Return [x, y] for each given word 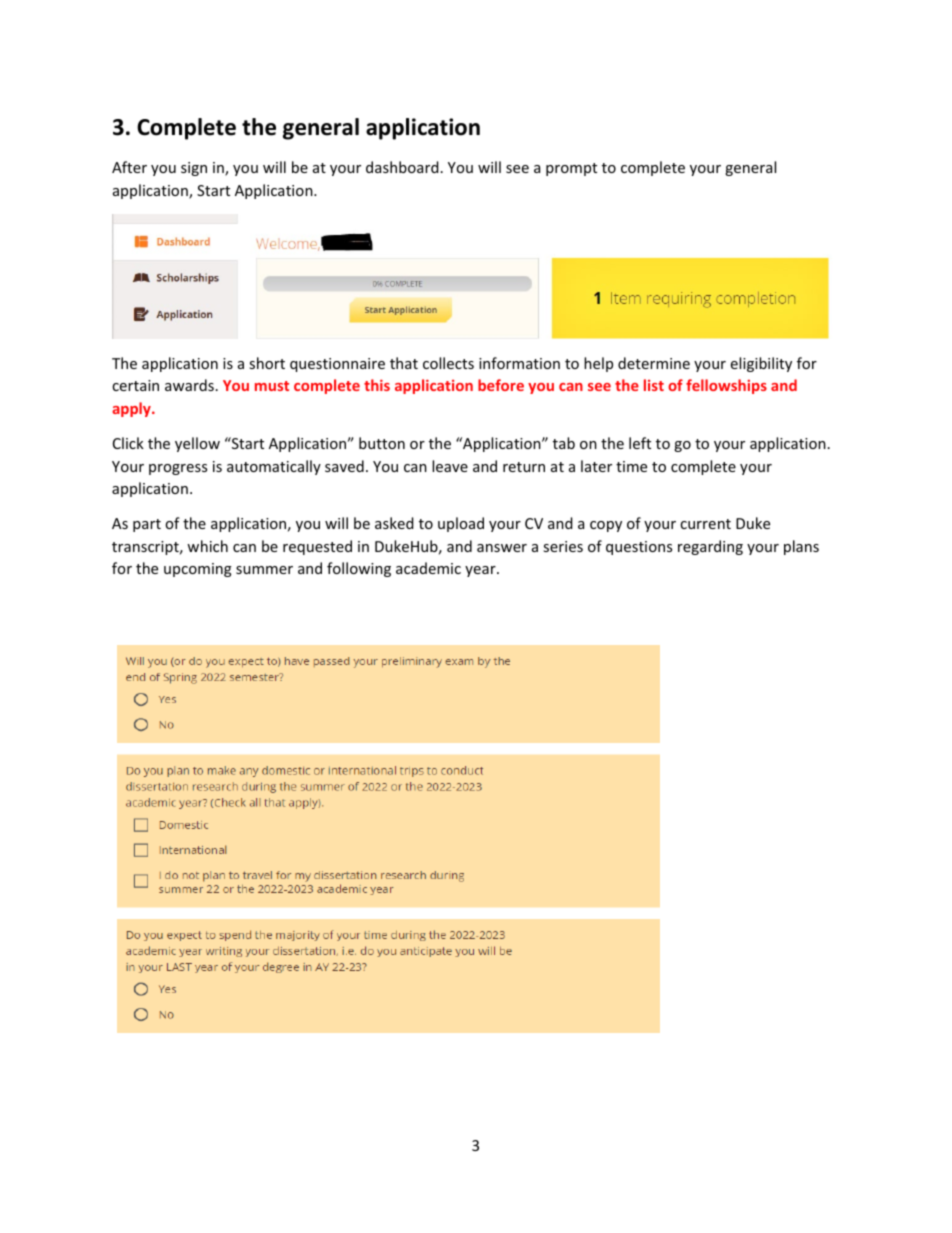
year [481, 571]
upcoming [198, 570]
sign [194, 169]
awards [189, 385]
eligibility [761, 364]
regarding [710, 547]
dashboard [402, 167]
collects [448, 363]
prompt [571, 169]
